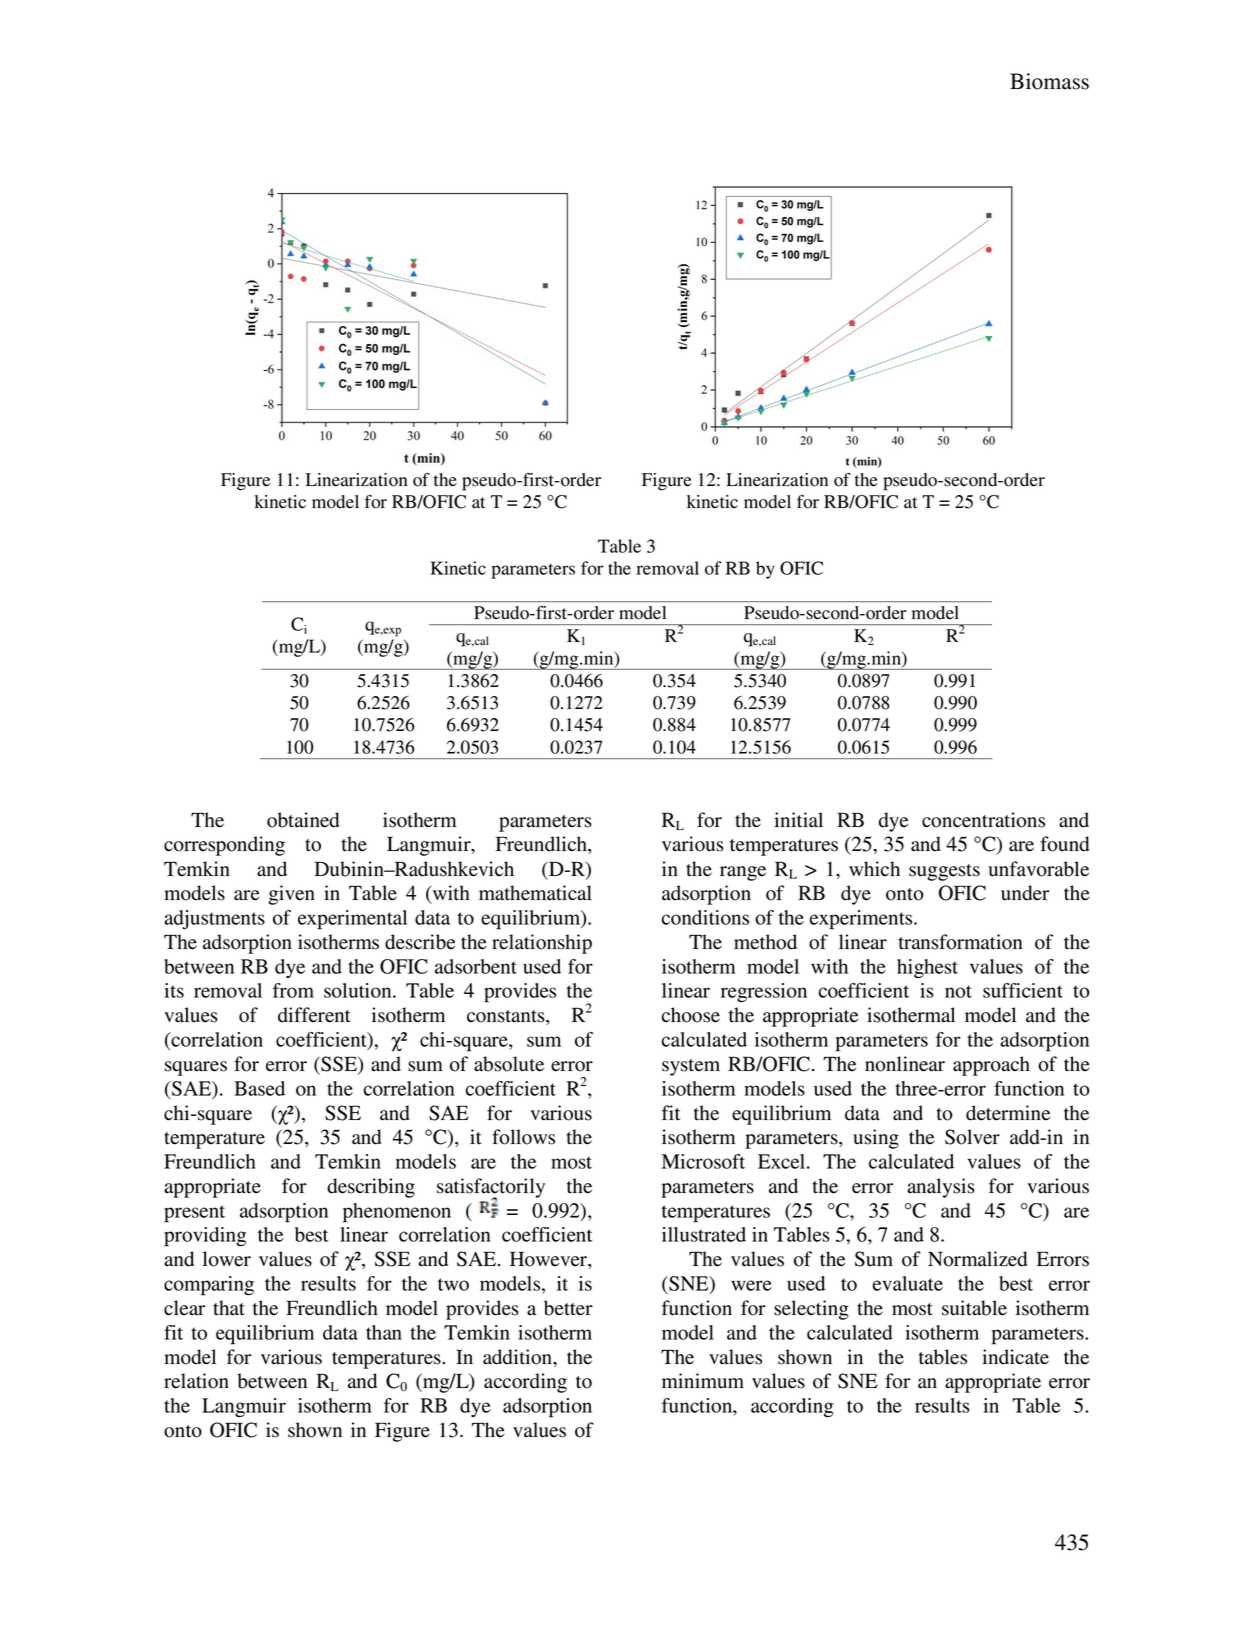 This screenshot has height=1625, width=1255. I want to click on conditions, so click(705, 917).
